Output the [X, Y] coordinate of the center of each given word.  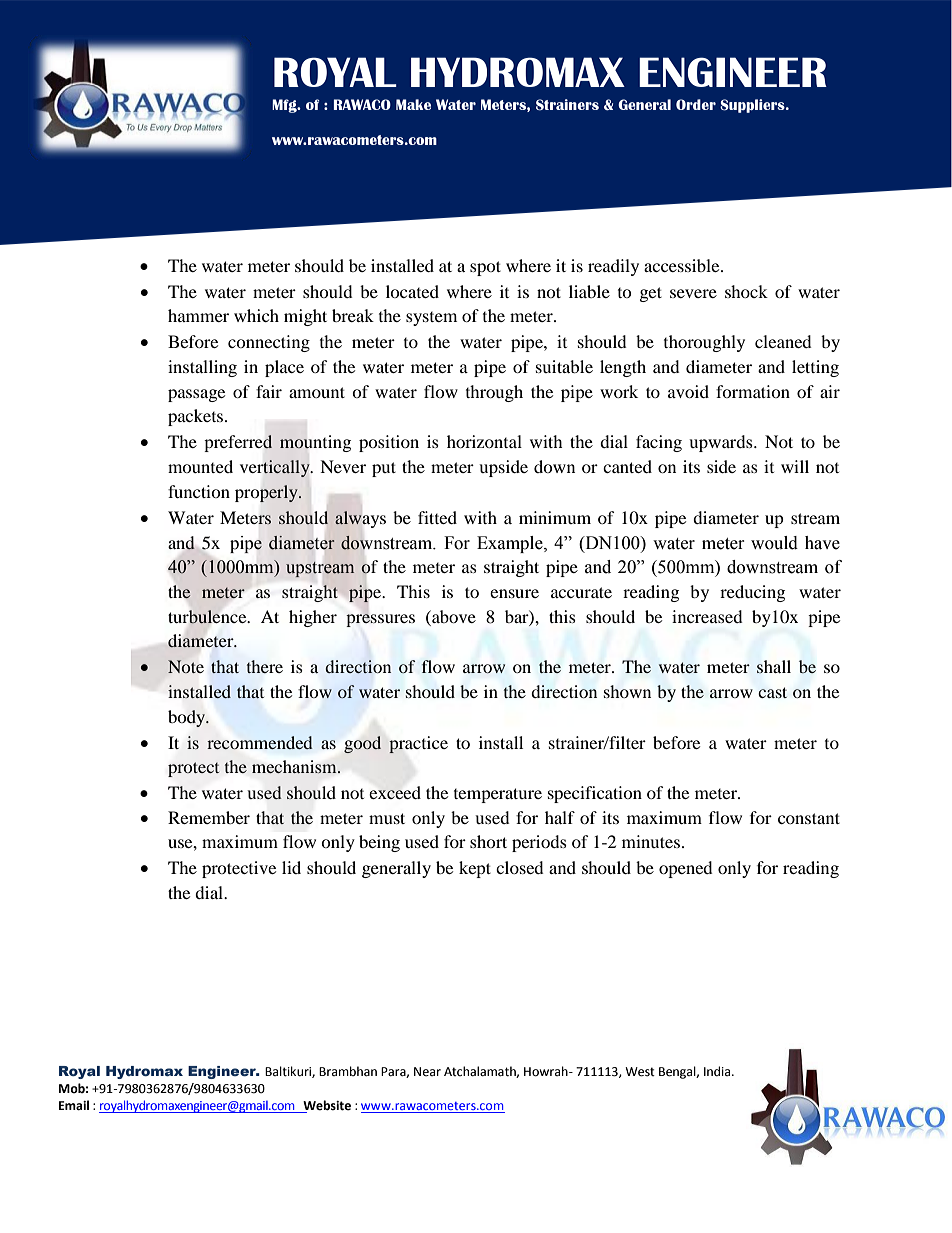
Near [427, 1072]
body [188, 718]
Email [74, 1105]
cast [772, 692]
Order [696, 104]
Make [413, 104]
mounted [200, 466]
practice [418, 744]
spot [485, 268]
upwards [722, 443]
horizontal [484, 441]
